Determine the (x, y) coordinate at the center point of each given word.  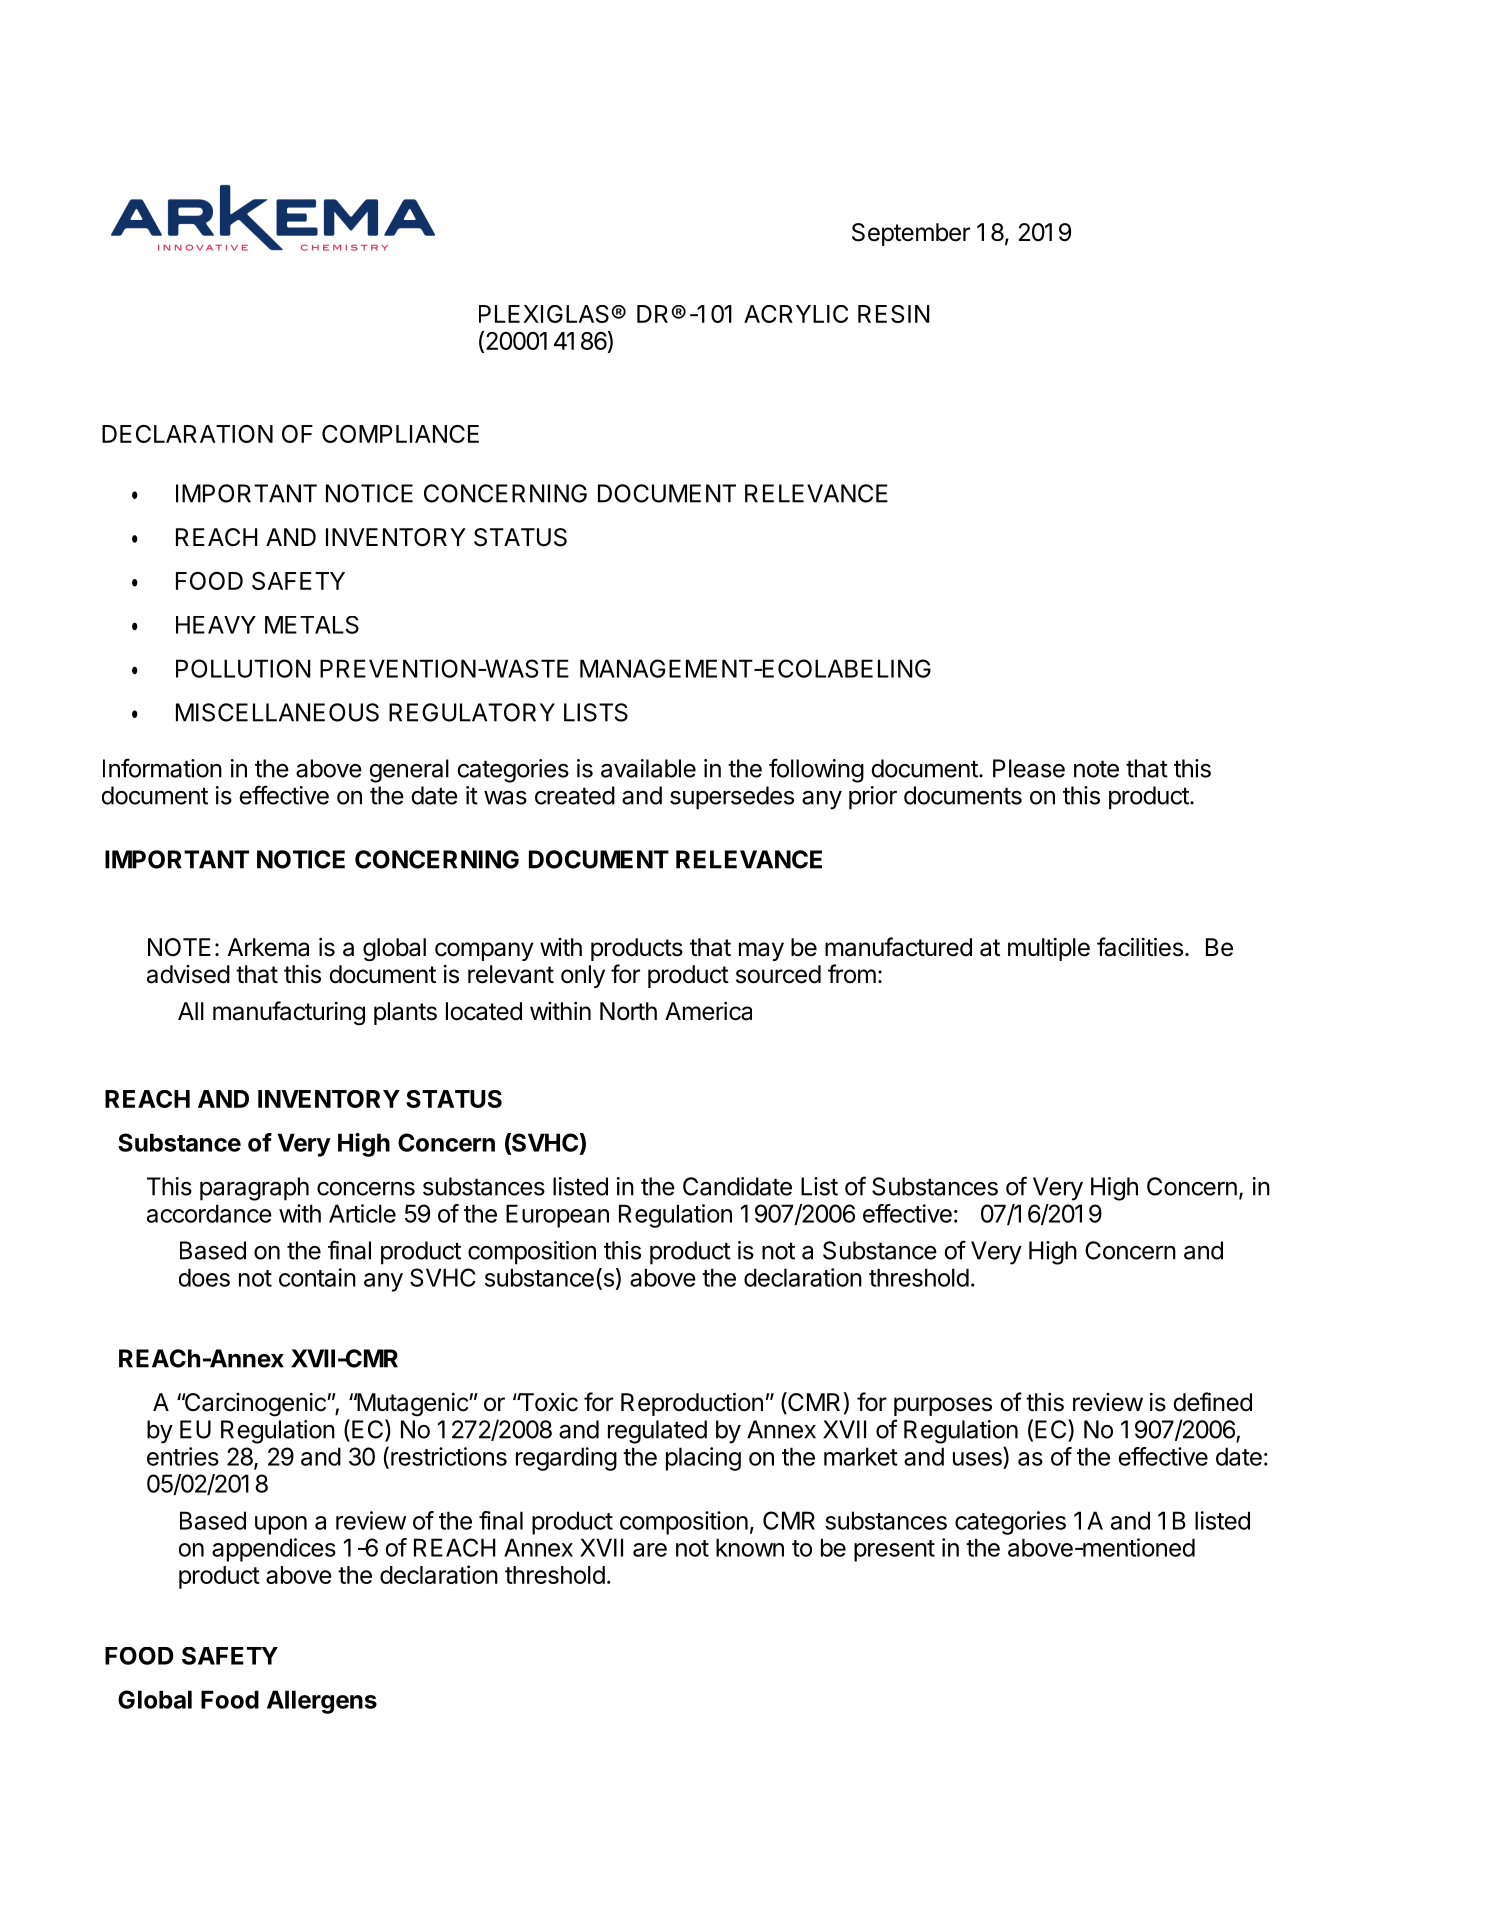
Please (1029, 768)
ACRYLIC (796, 314)
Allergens (322, 1702)
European (557, 1216)
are (650, 1550)
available (648, 768)
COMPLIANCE (400, 434)
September (911, 234)
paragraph (254, 1189)
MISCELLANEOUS (277, 712)
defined (1212, 1402)
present (894, 1551)
